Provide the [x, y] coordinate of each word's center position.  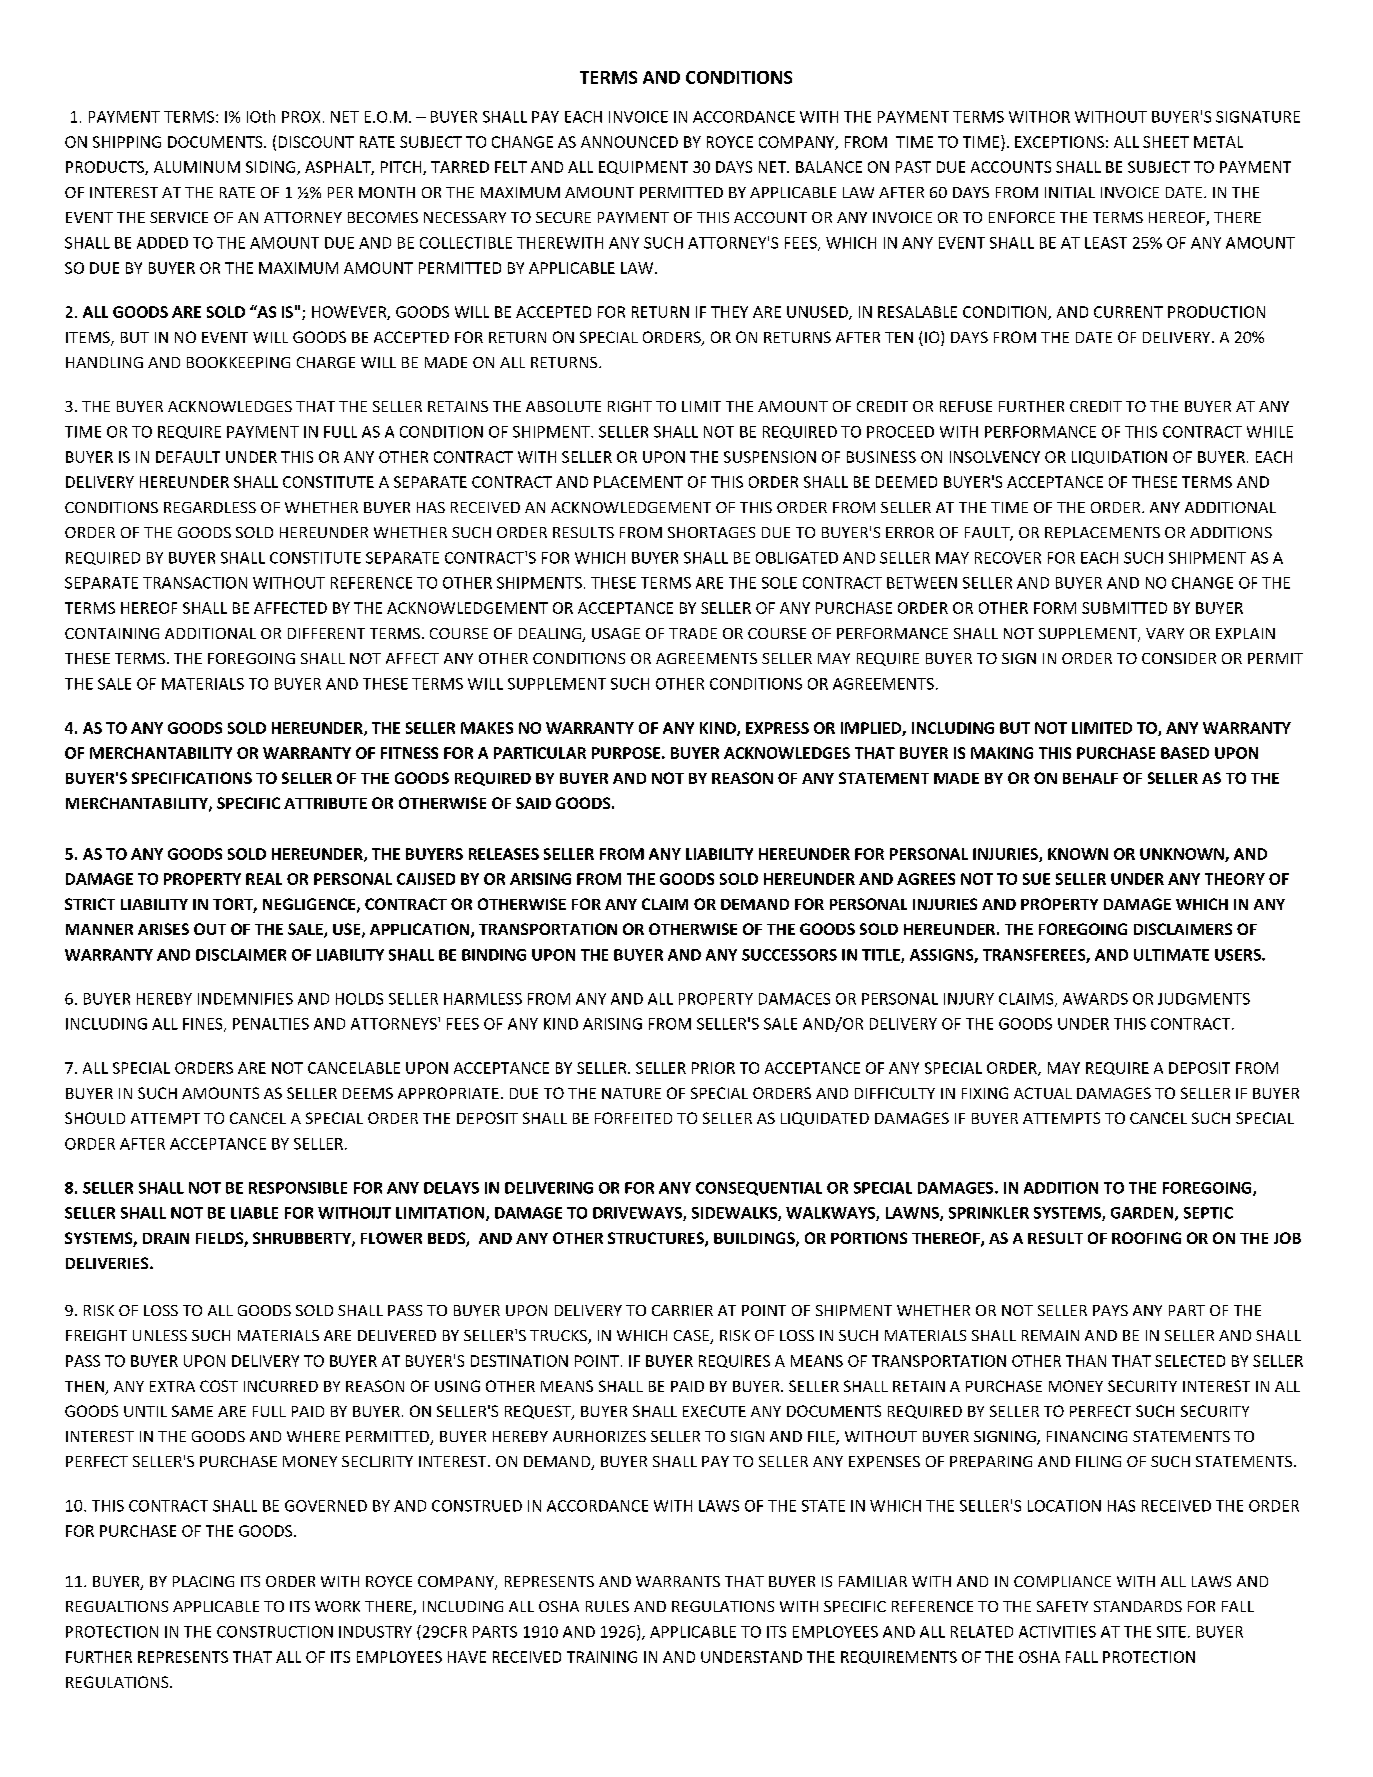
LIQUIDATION [1119, 457]
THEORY [1235, 879]
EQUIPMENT [643, 167]
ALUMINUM [197, 167]
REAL [264, 879]
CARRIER [682, 1310]
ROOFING [1146, 1238]
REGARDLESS [210, 507]
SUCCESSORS [789, 955]
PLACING [203, 1581]
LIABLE [254, 1213]
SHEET [1166, 142]
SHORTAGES [711, 532]
